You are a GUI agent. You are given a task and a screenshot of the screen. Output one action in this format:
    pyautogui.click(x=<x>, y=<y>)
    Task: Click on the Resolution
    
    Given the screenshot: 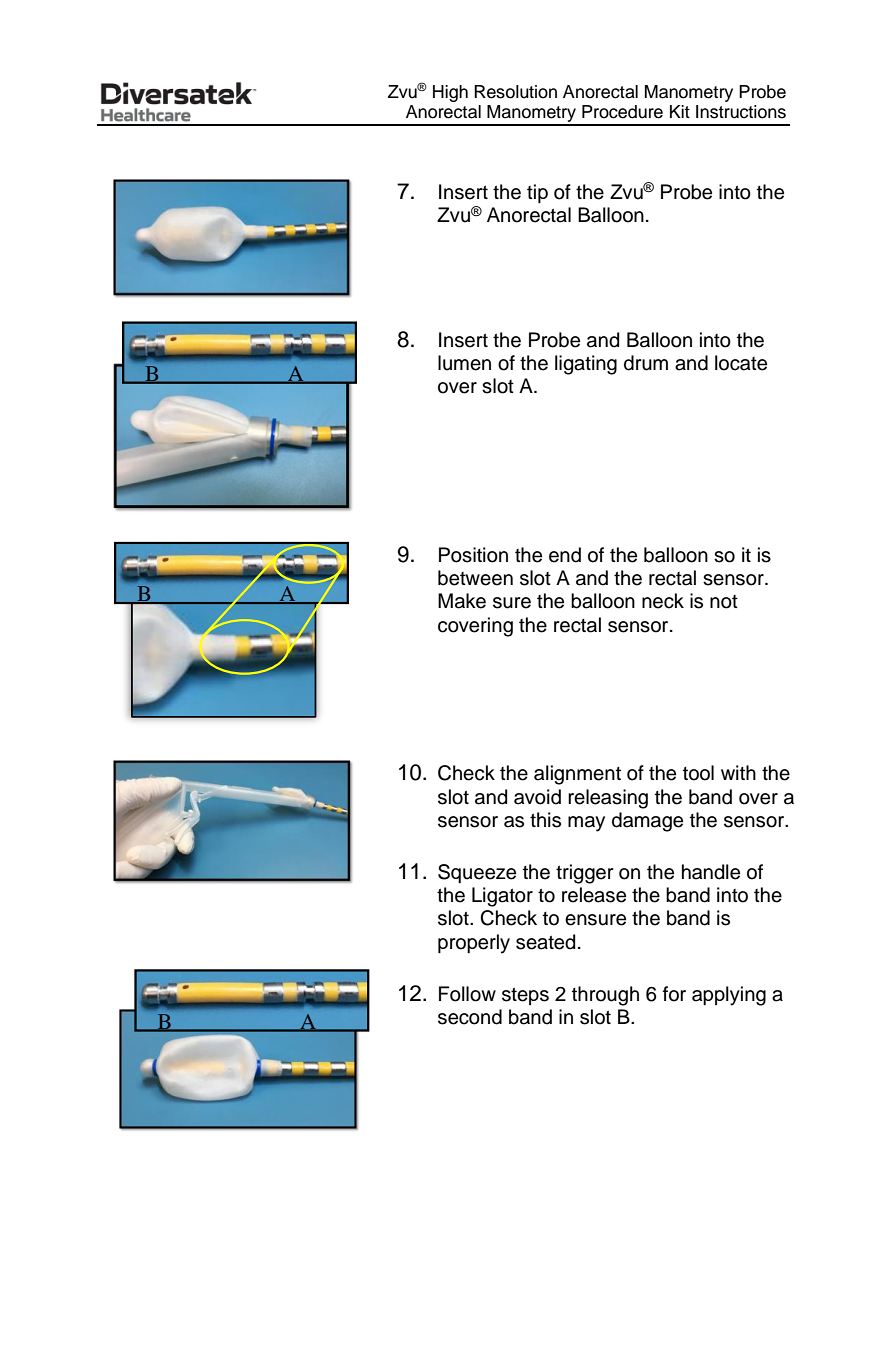 What is the action you would take?
    pyautogui.click(x=515, y=92)
